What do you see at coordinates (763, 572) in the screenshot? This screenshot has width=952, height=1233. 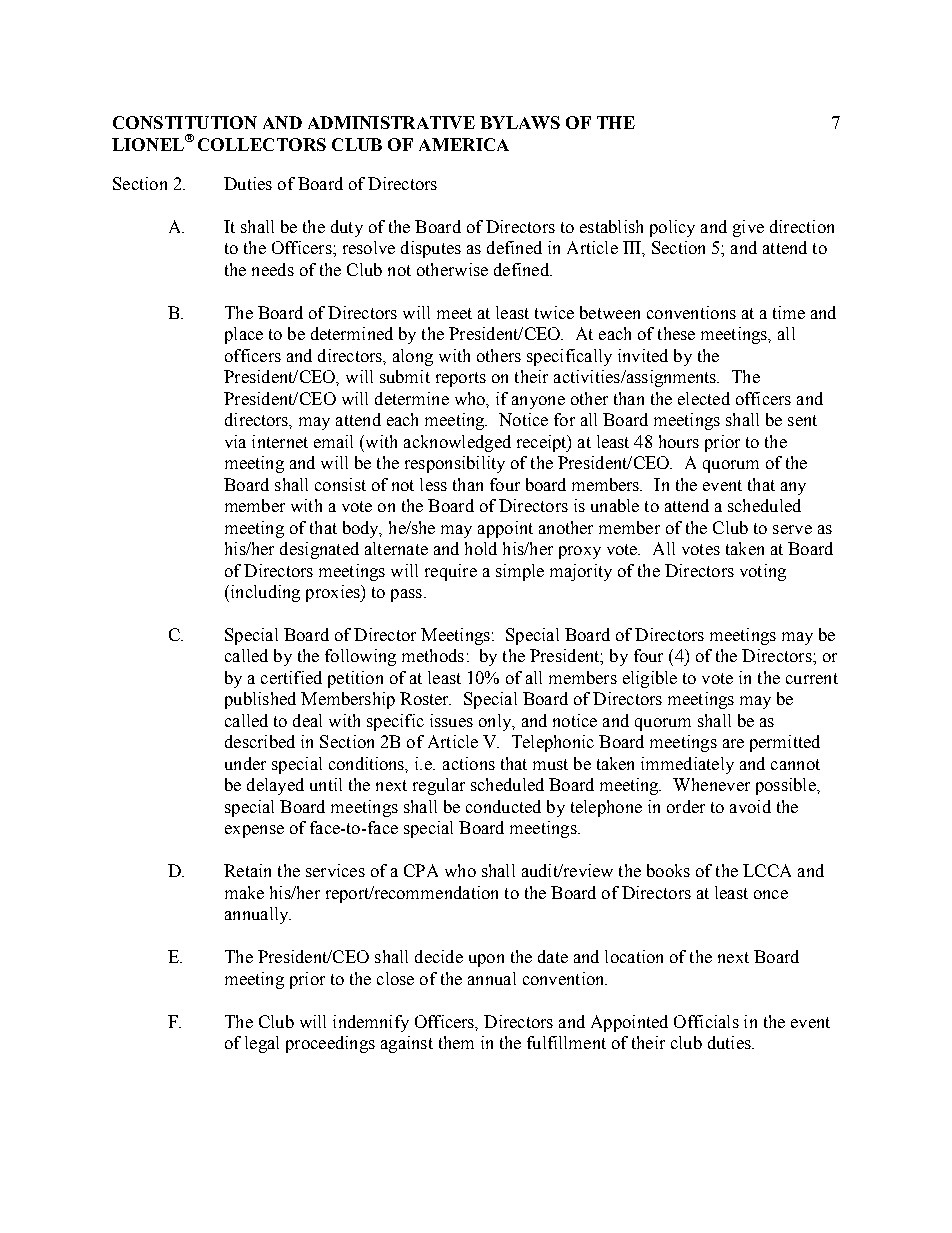 I see `voting` at bounding box center [763, 572].
